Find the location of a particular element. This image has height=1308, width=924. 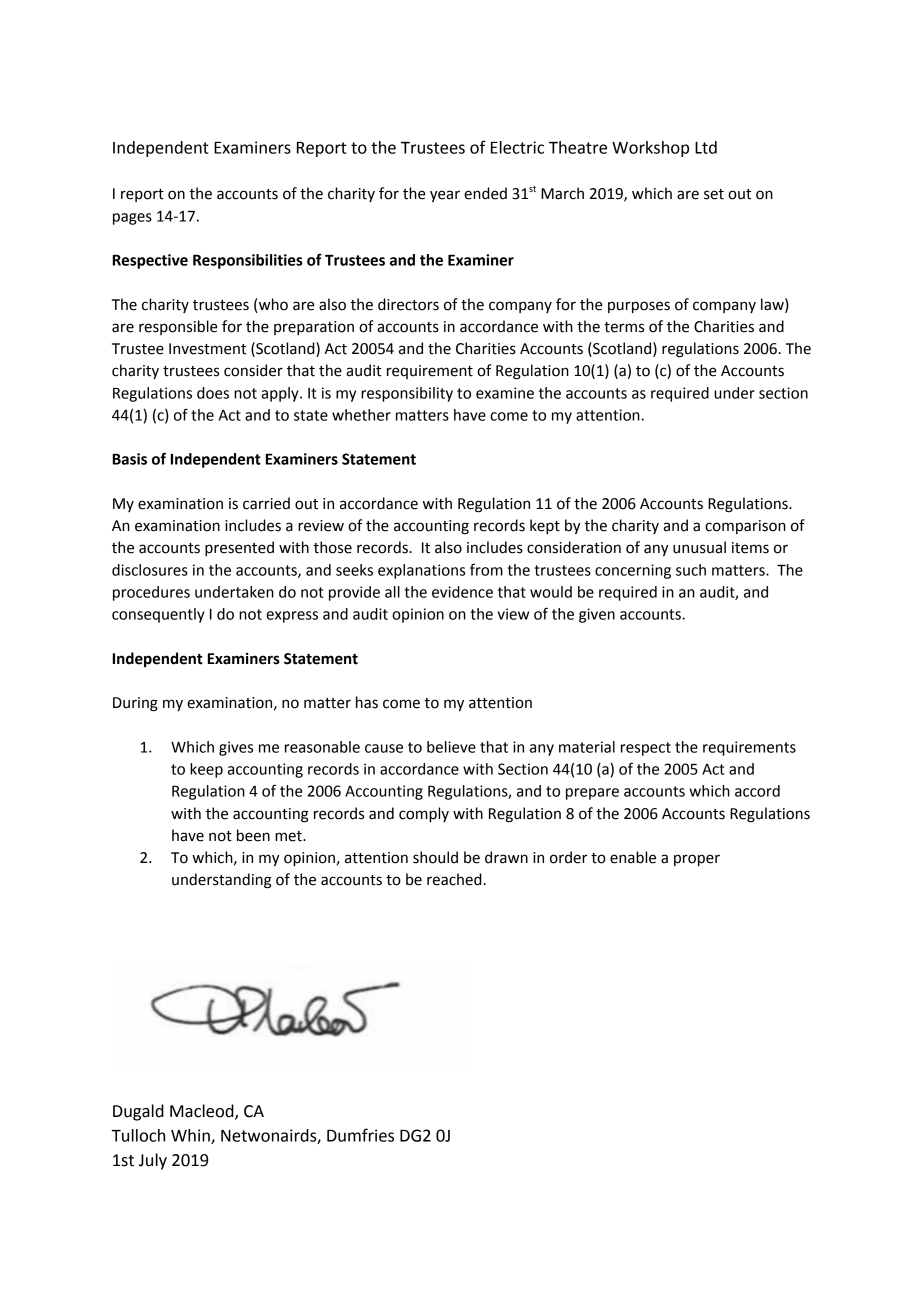

unusual is located at coordinates (699, 547).
